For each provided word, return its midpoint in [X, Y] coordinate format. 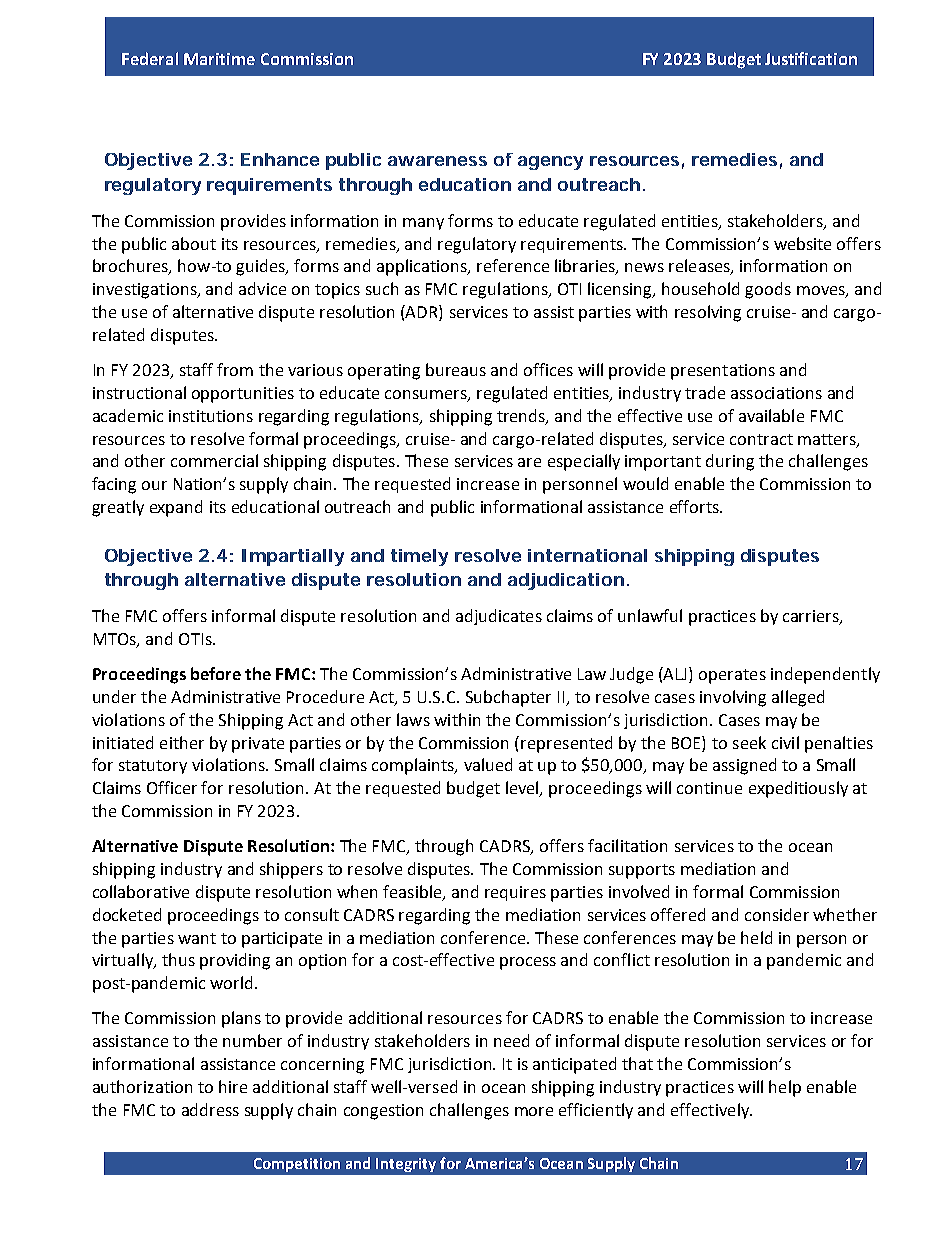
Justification [811, 58]
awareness [437, 161]
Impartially [293, 557]
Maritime [219, 59]
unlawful [650, 615]
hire [233, 1086]
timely [419, 557]
